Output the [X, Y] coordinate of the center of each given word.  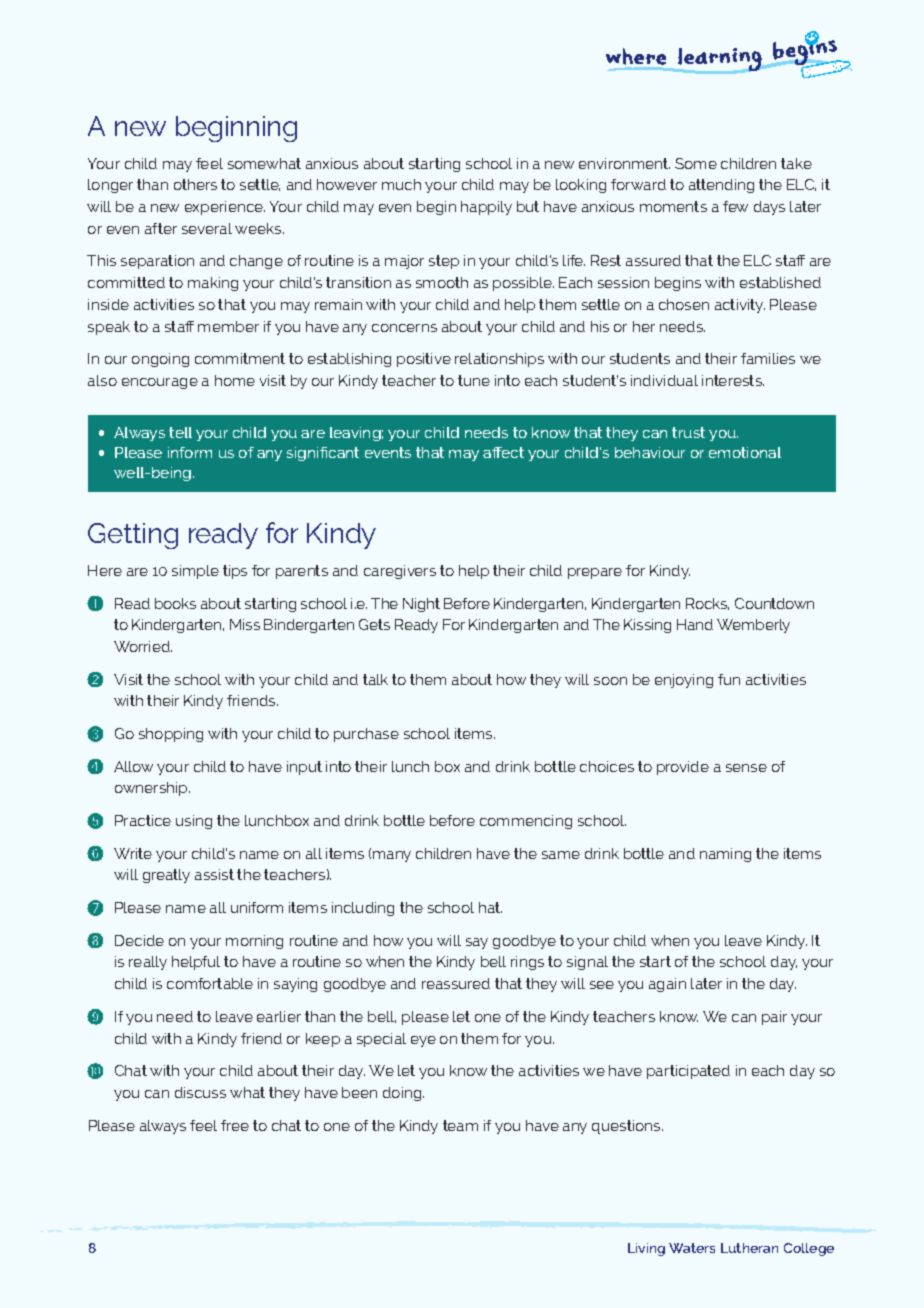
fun [729, 679]
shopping [171, 735]
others [195, 184]
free [235, 1125]
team [460, 1125]
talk [375, 679]
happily [486, 208]
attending [721, 186]
